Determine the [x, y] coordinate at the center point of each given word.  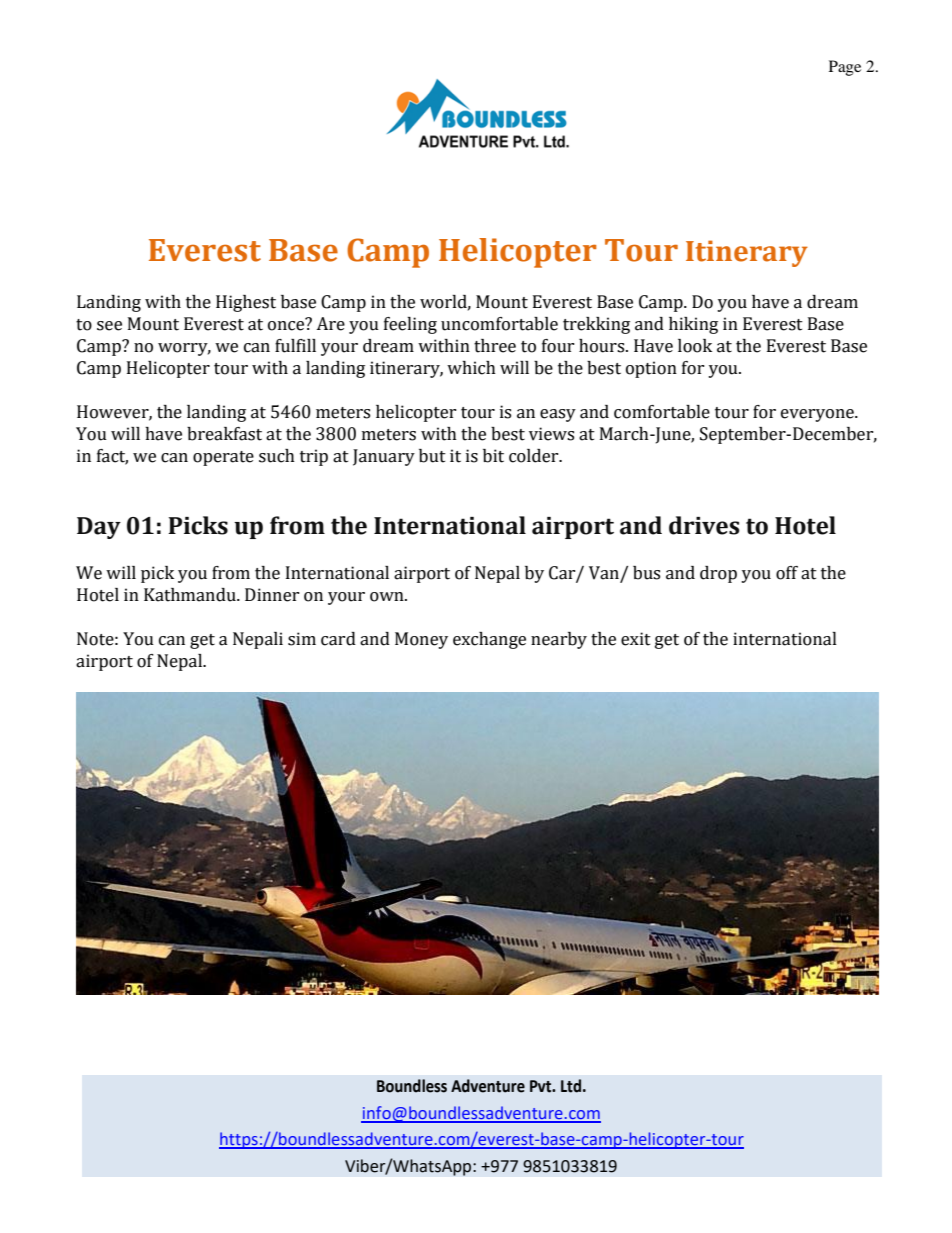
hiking [693, 325]
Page [845, 68]
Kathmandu [191, 595]
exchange [489, 640]
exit [636, 639]
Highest [246, 303]
